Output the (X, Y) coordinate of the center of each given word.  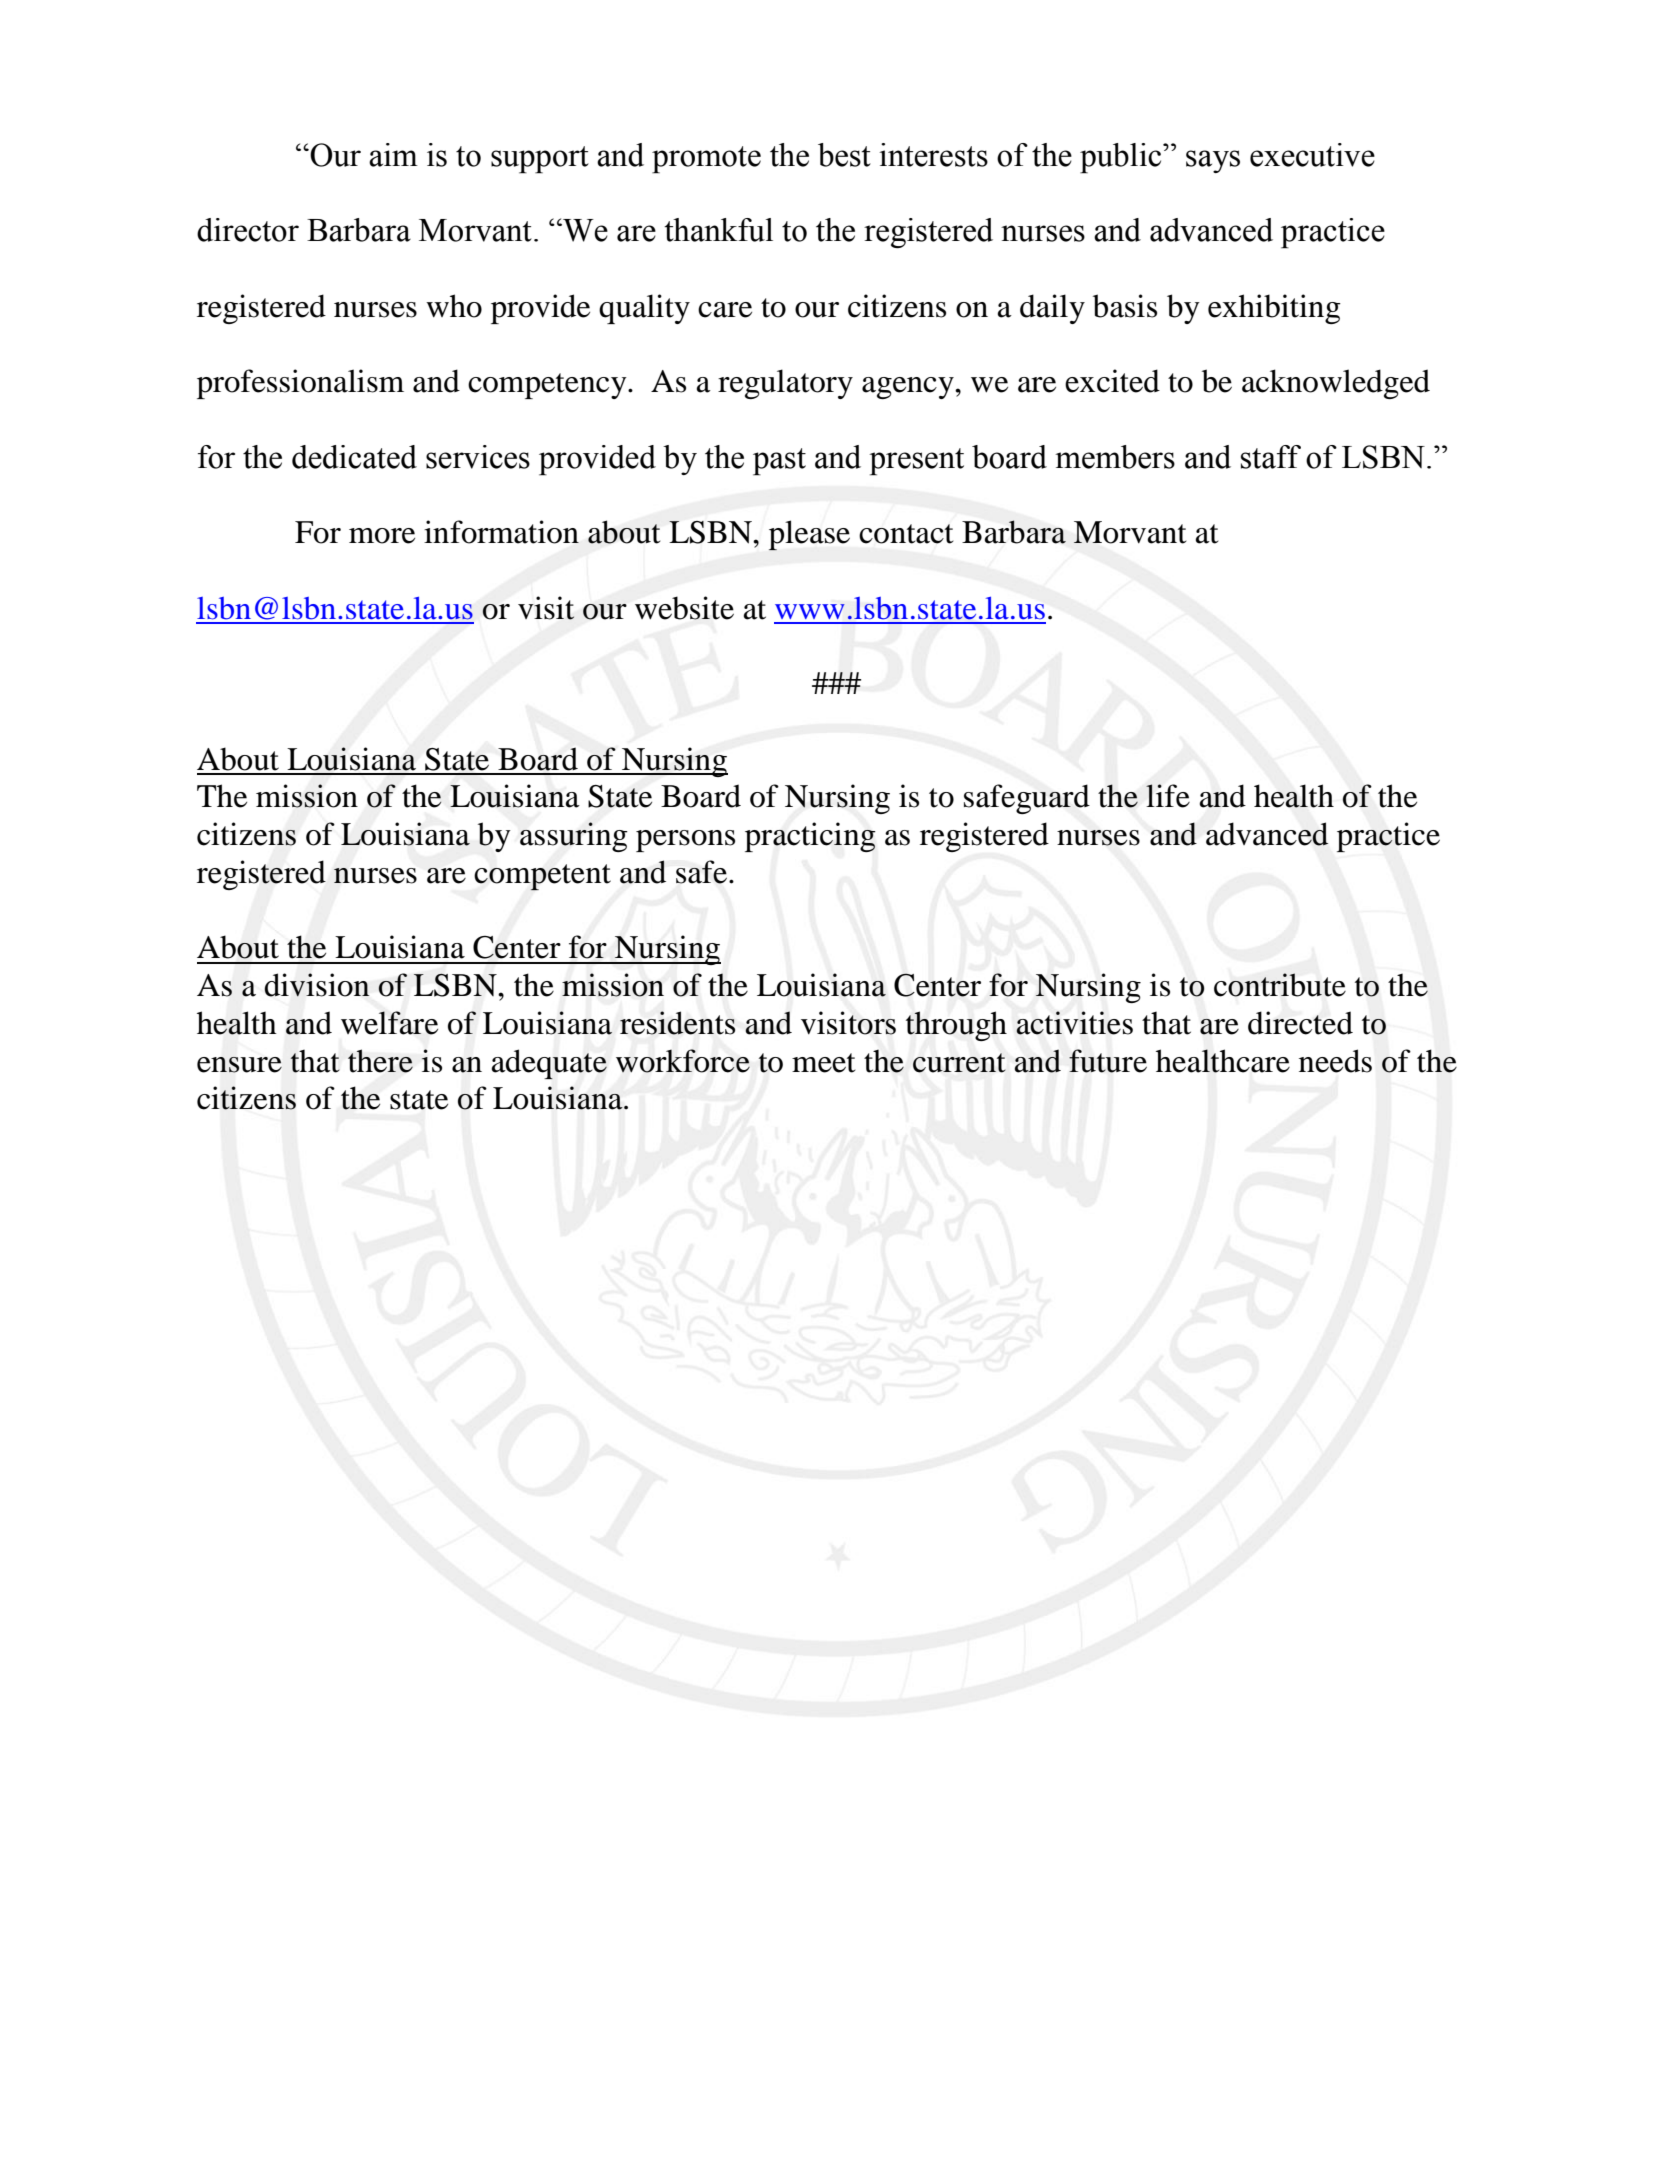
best (844, 155)
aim (393, 155)
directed (1300, 1023)
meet (823, 1063)
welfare (389, 1023)
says (1213, 161)
